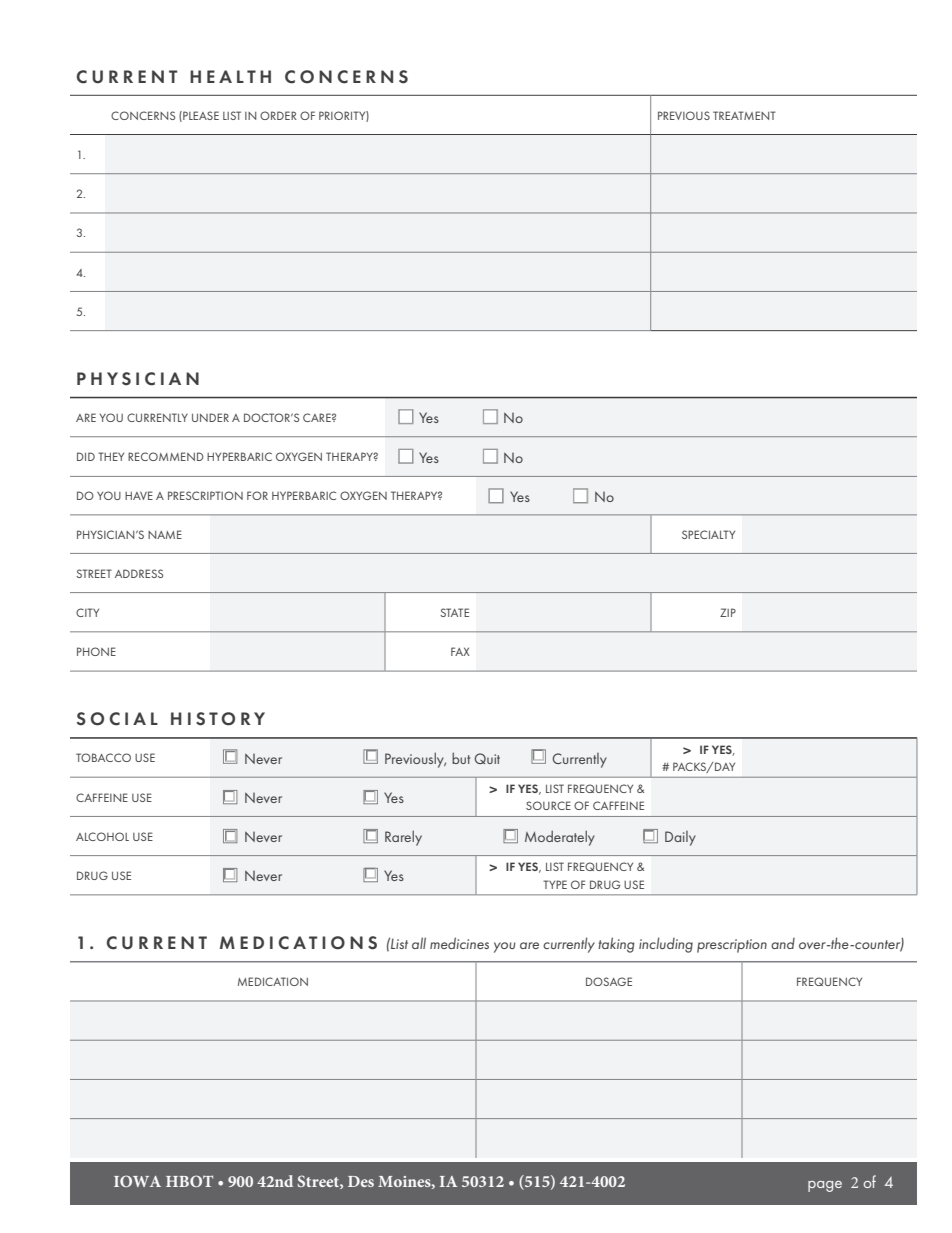 This screenshot has height=1233, width=952. Describe the element at coordinates (96, 651) in the screenshot. I see `PHONE` at that location.
